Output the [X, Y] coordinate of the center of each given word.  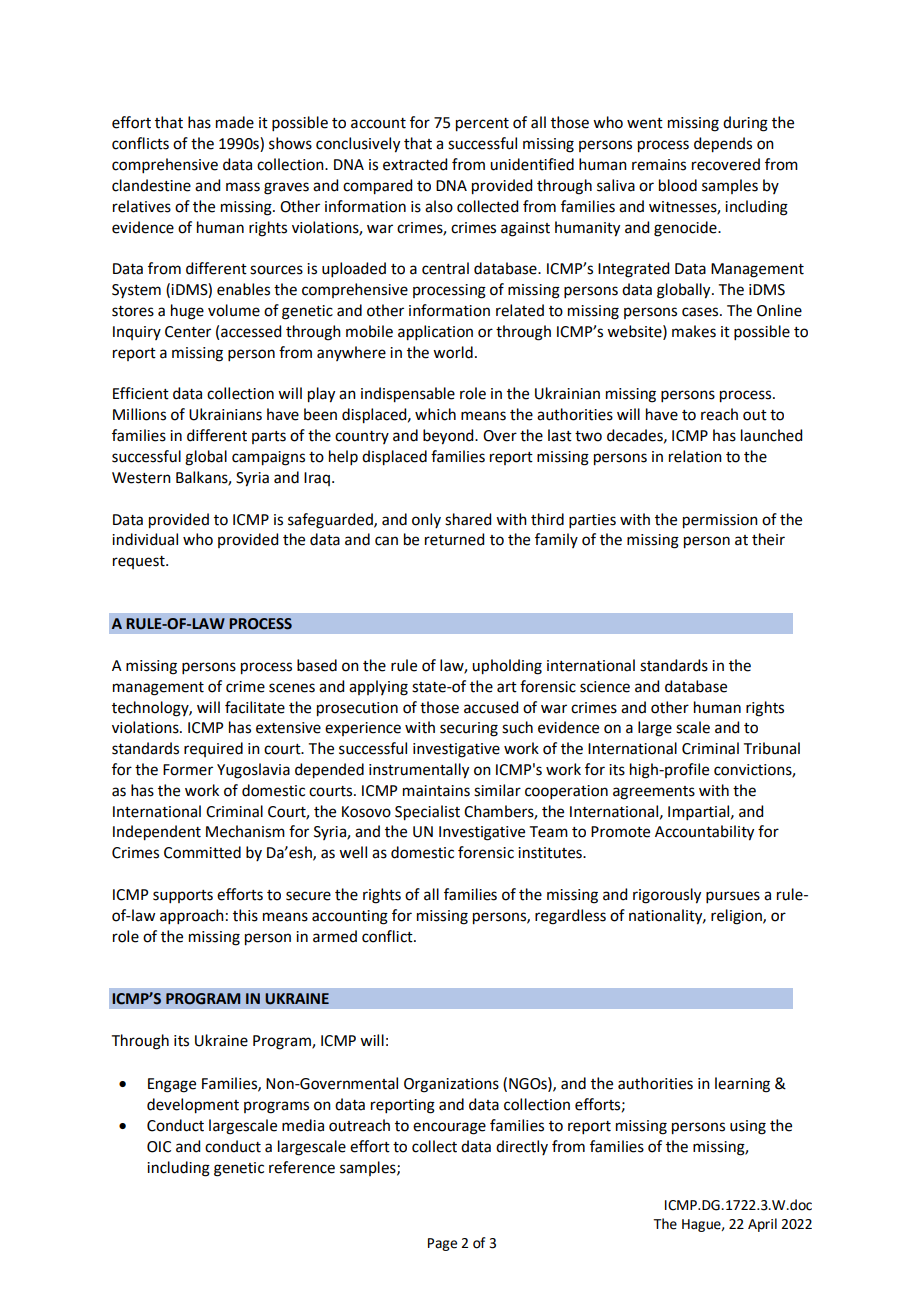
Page [442, 1244]
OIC [159, 1147]
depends [723, 145]
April [762, 1225]
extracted [415, 164]
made [235, 122]
